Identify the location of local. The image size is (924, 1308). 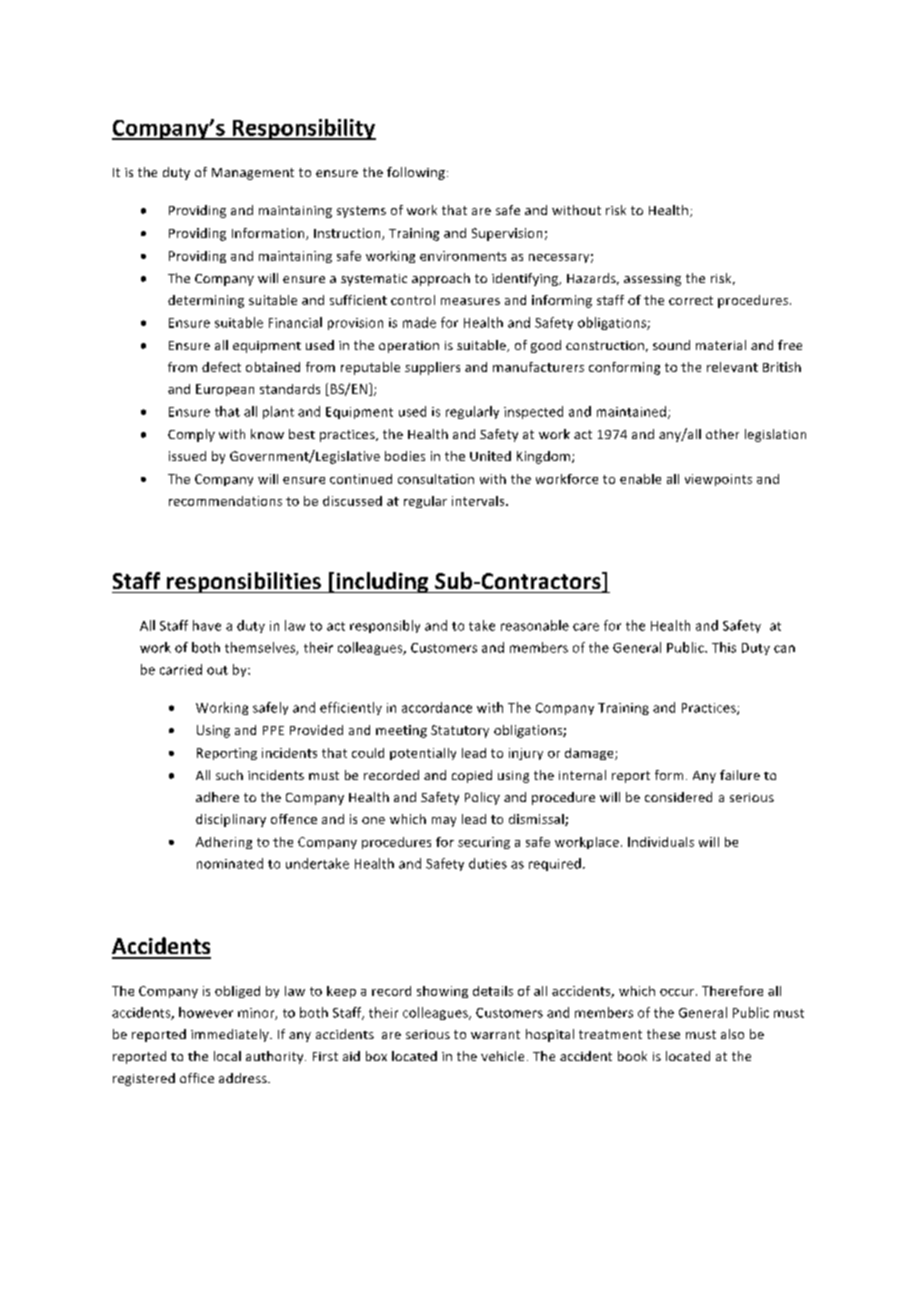
(227, 1056).
